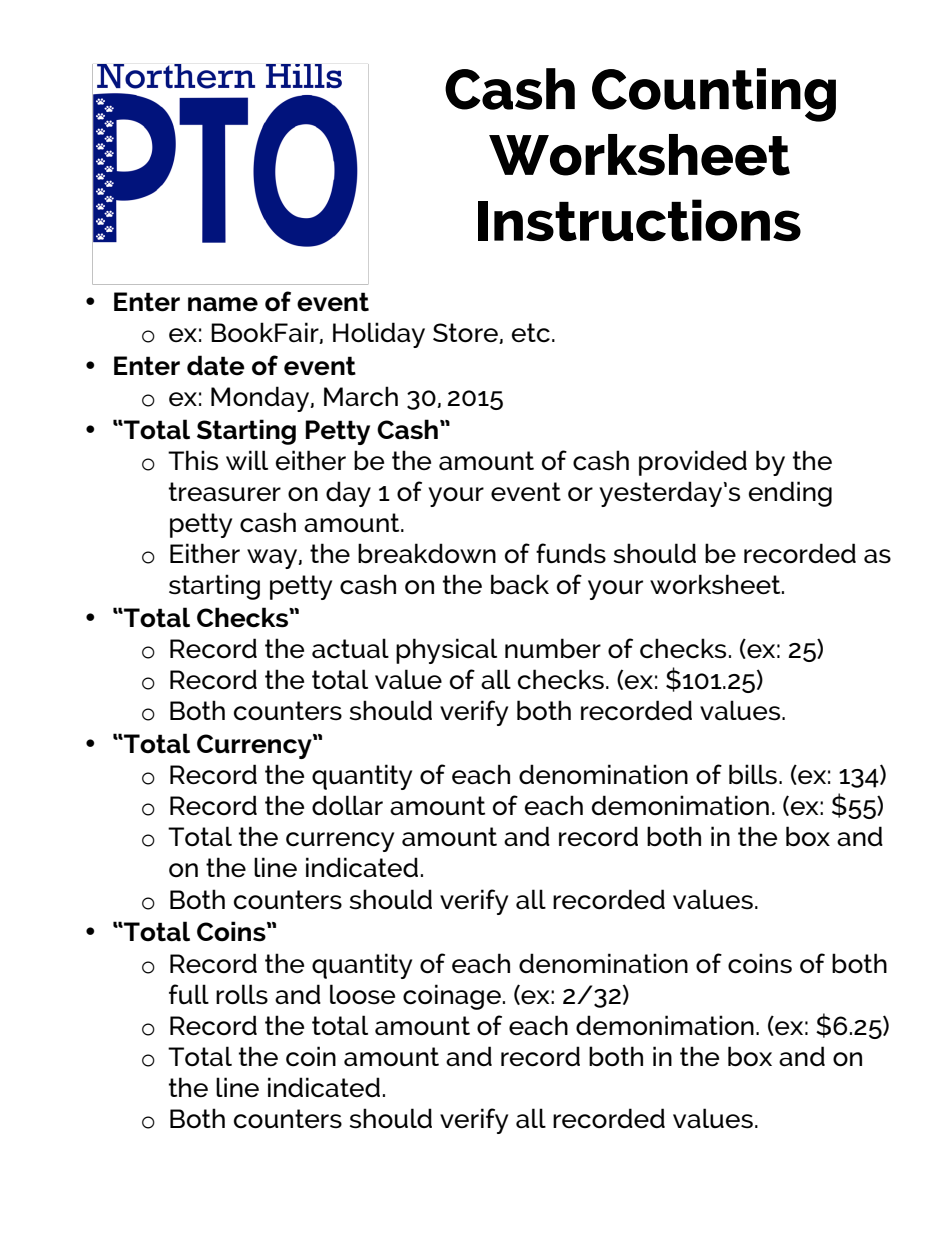 This screenshot has height=1233, width=952. Describe the element at coordinates (216, 365) in the screenshot. I see `date` at that location.
